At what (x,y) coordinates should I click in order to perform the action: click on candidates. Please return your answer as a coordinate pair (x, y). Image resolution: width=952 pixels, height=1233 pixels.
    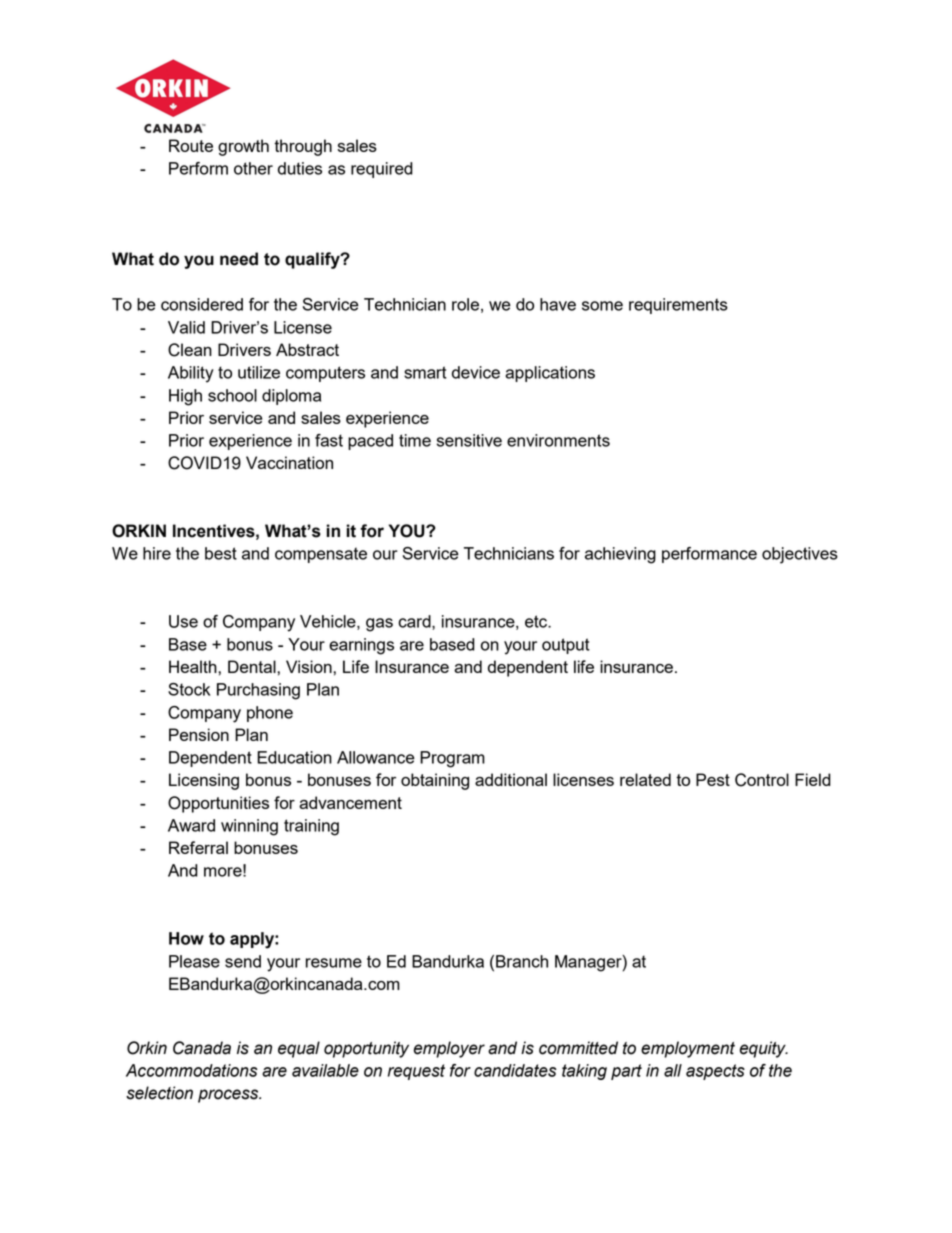
    Looking at the image, I should click on (515, 1070).
